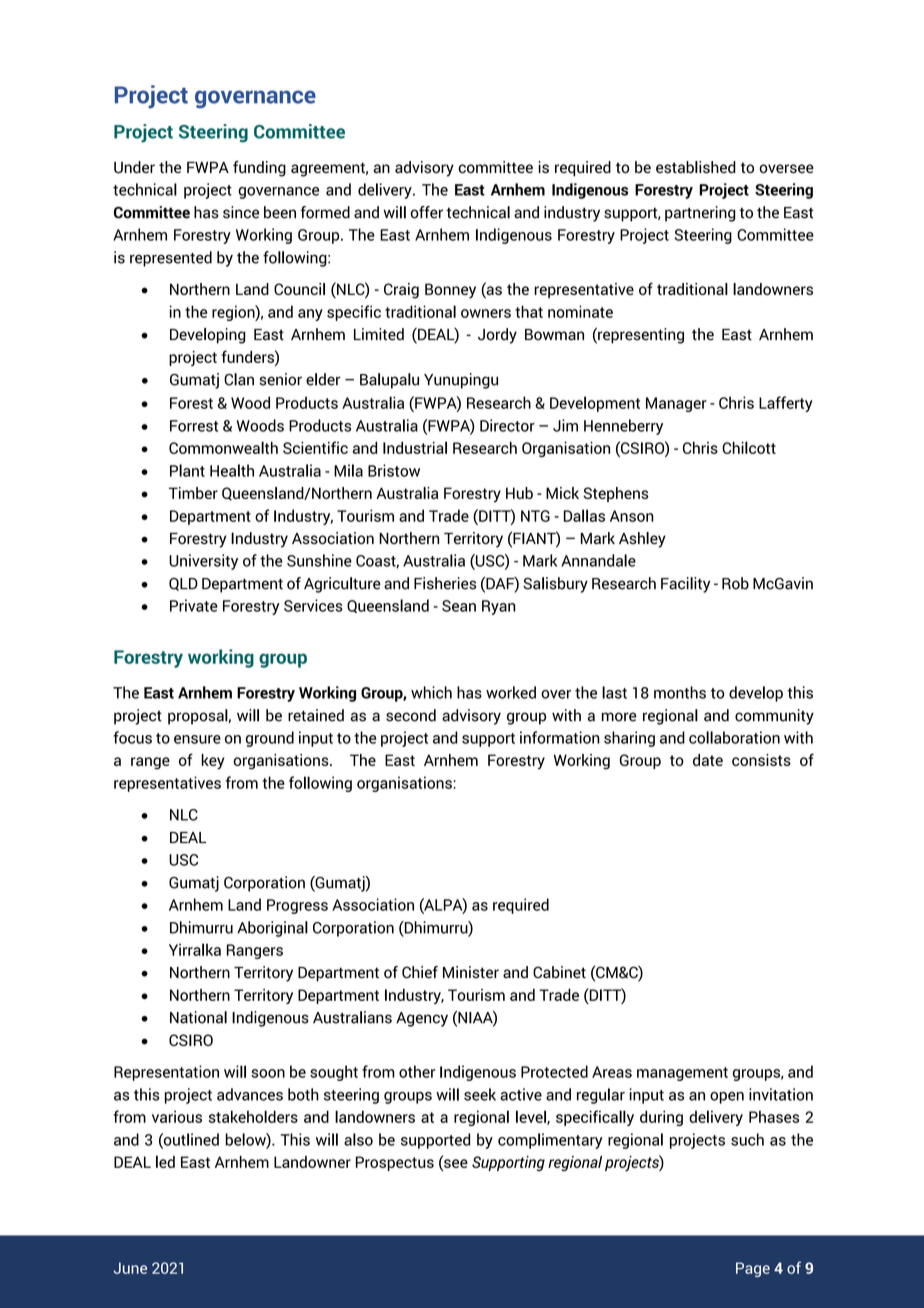  What do you see at coordinates (682, 1074) in the image?
I see `management` at bounding box center [682, 1074].
